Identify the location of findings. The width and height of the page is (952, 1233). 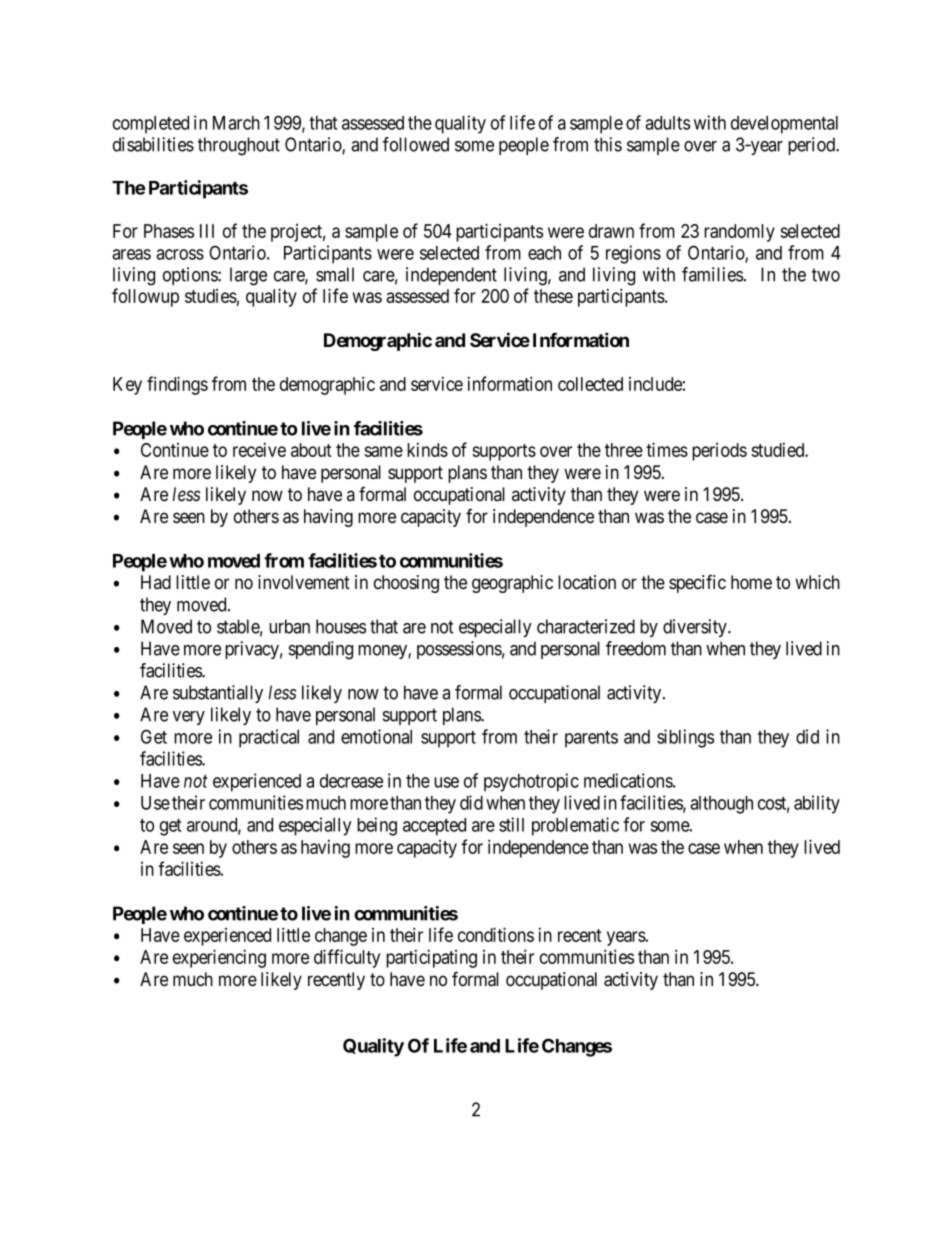
(177, 385).
